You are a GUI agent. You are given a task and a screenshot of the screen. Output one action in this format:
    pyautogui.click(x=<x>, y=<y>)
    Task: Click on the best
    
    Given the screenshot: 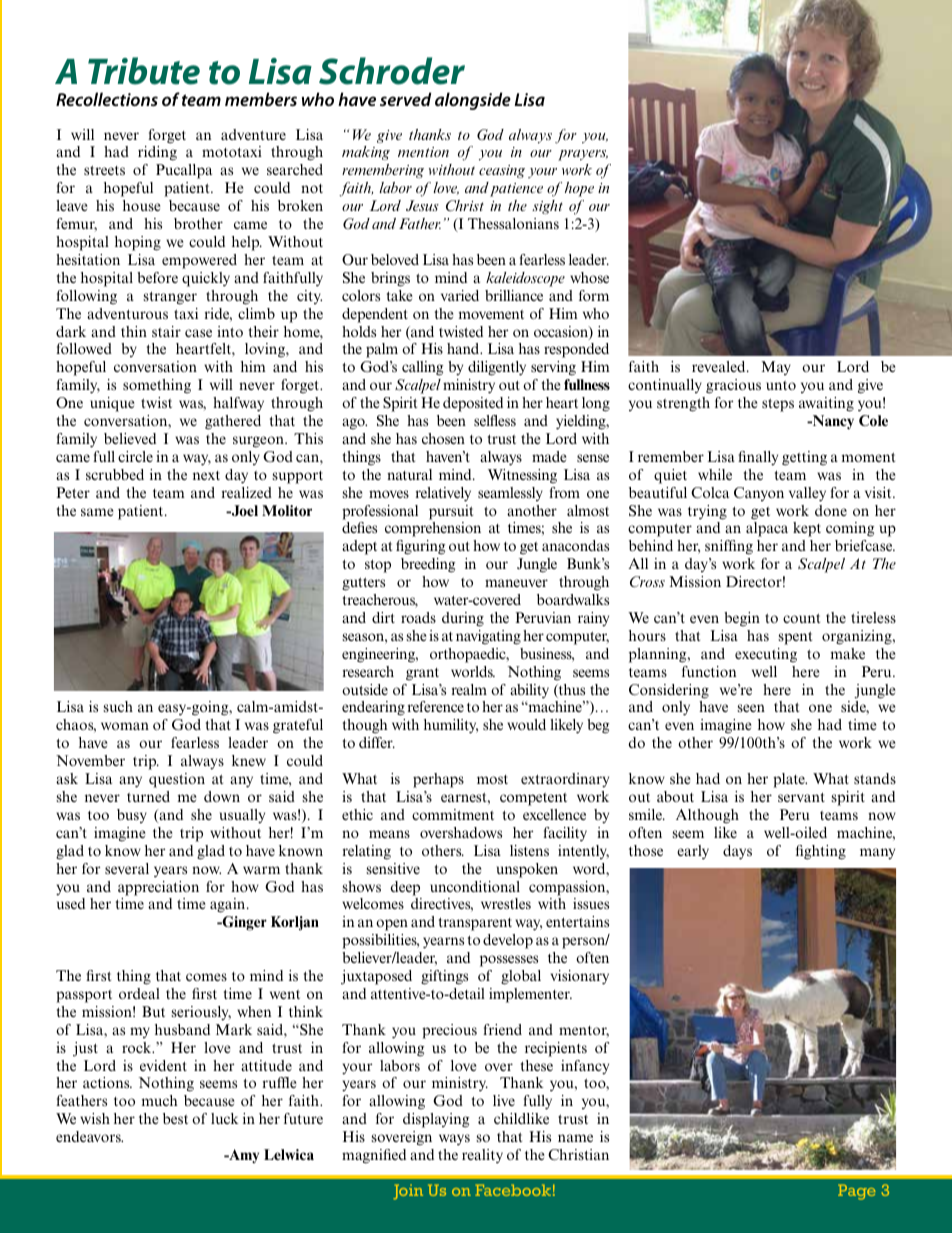 What is the action you would take?
    pyautogui.click(x=175, y=1118)
